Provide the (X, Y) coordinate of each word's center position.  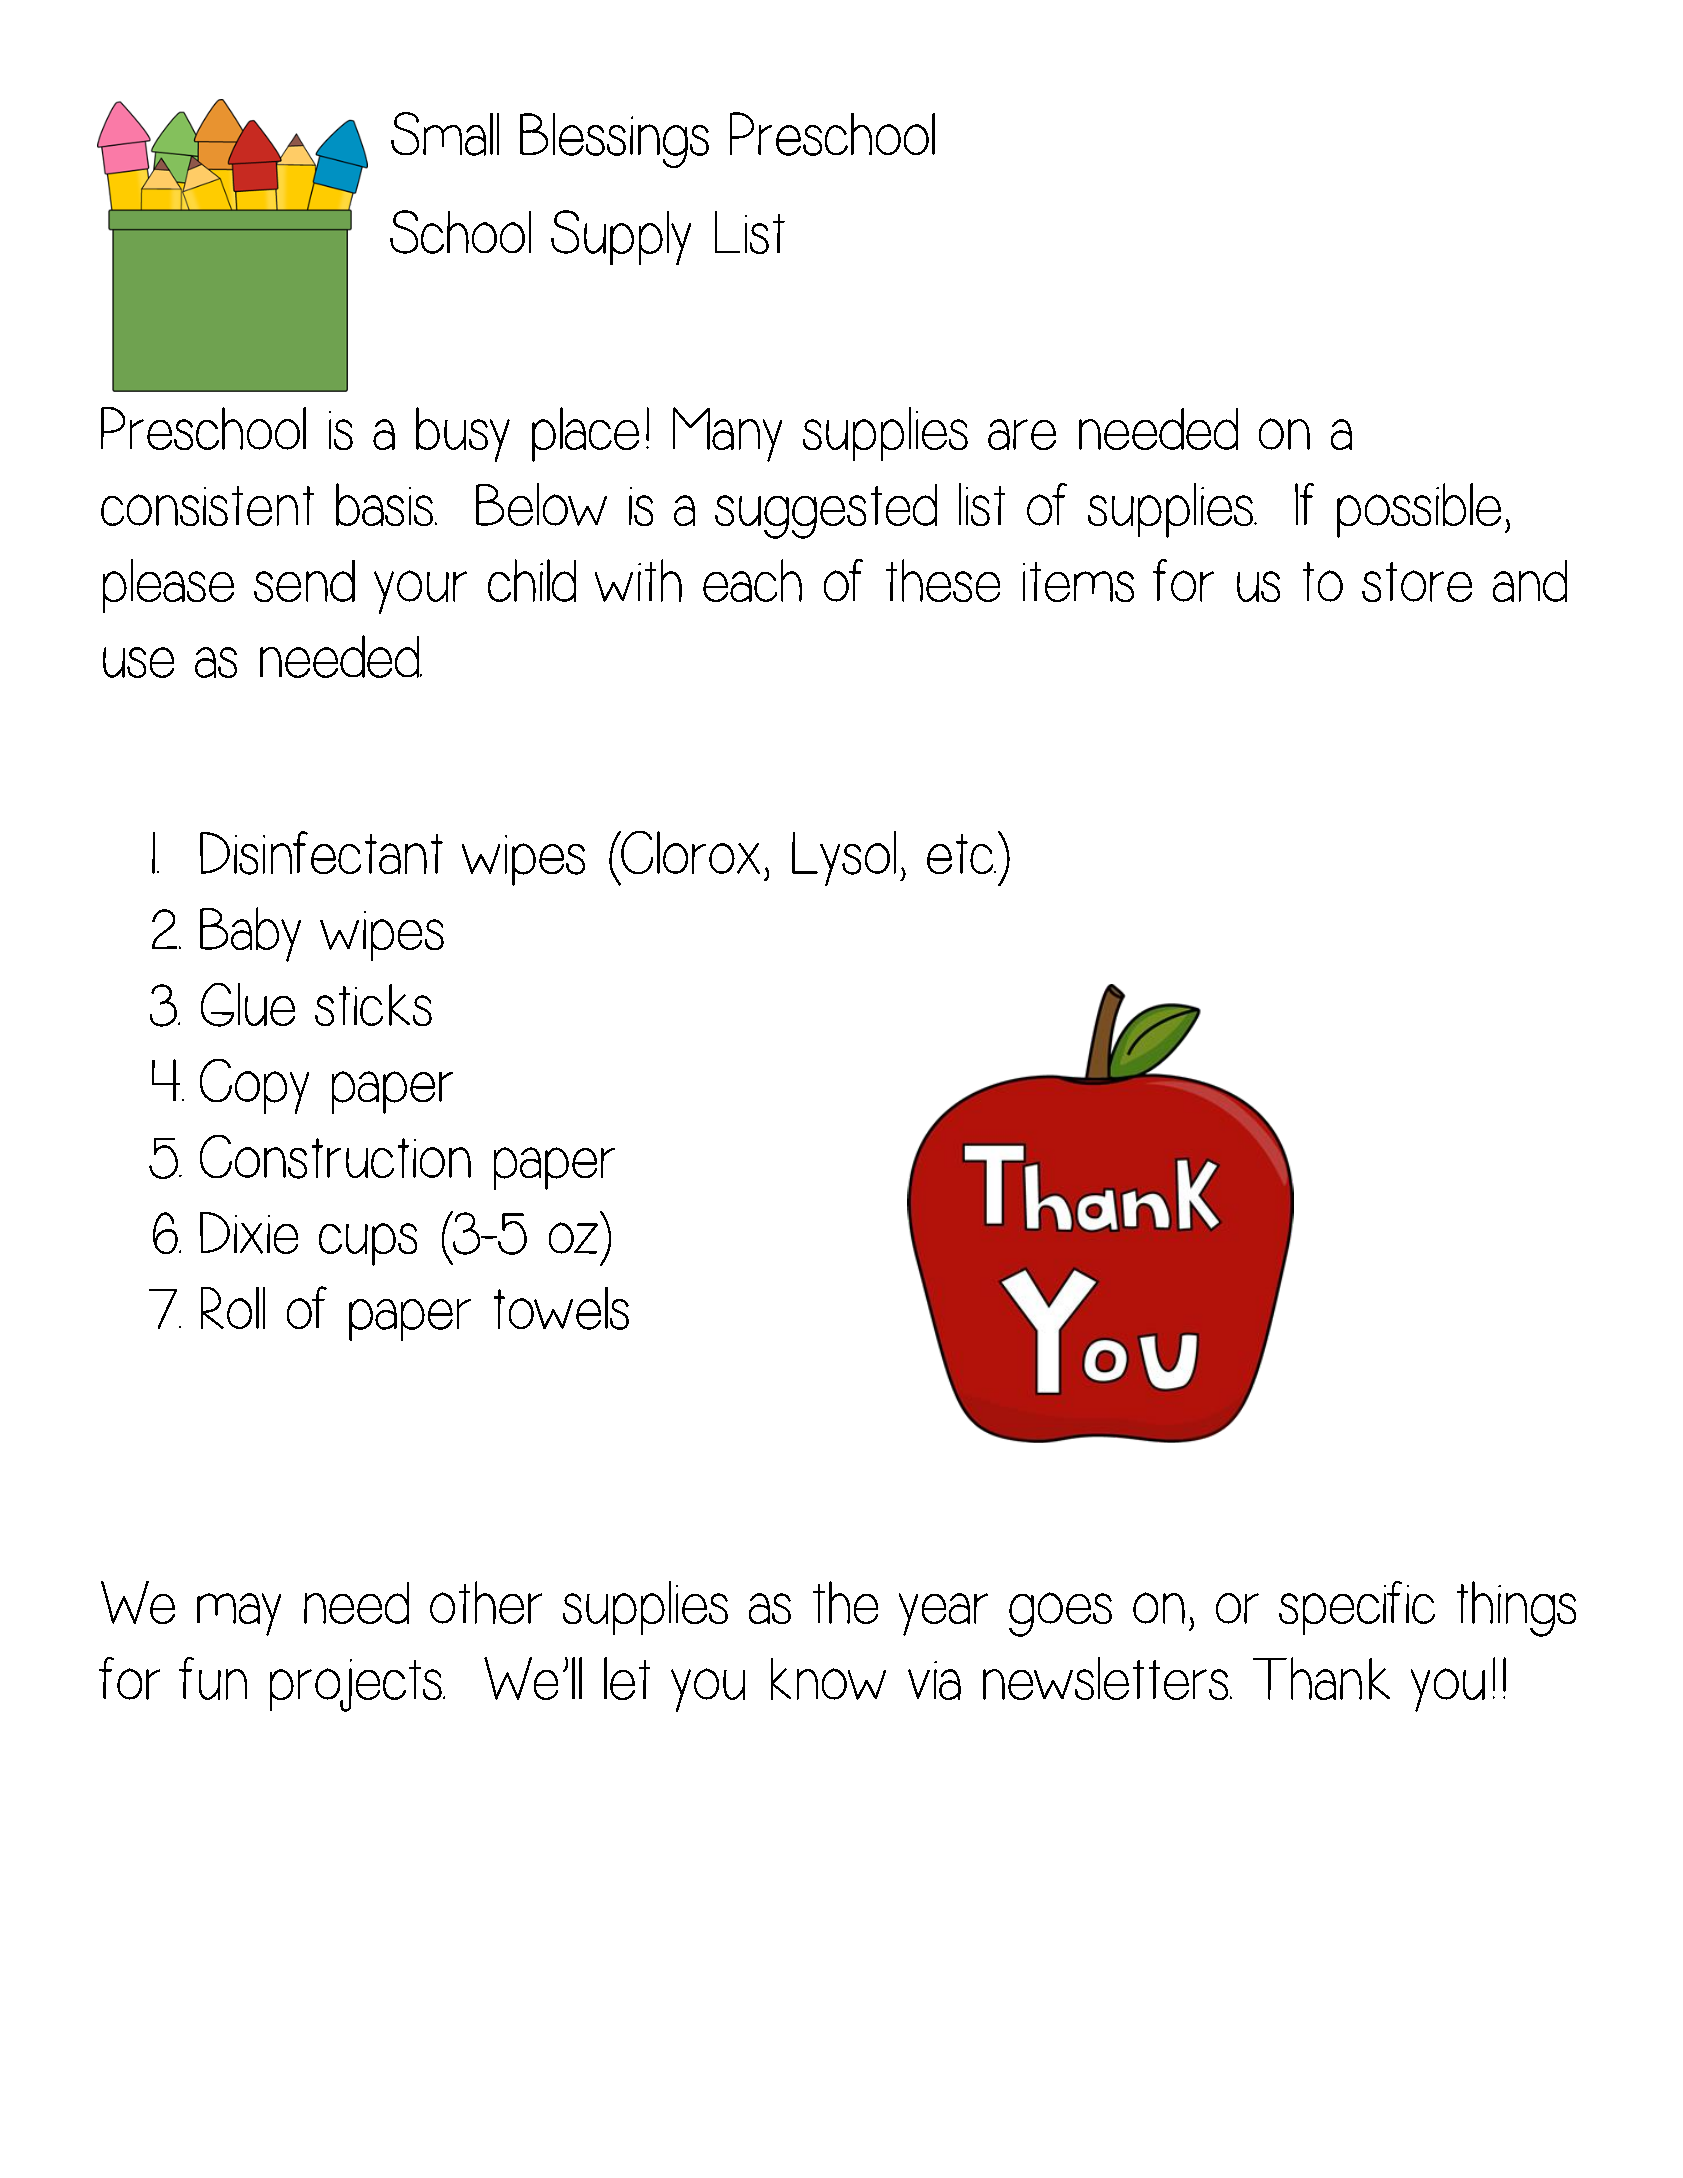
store (1417, 582)
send (304, 581)
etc (961, 854)
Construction (335, 1157)
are (1022, 434)
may (239, 1614)
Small (445, 134)
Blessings (614, 140)
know (828, 1679)
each (752, 580)
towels (561, 1308)
